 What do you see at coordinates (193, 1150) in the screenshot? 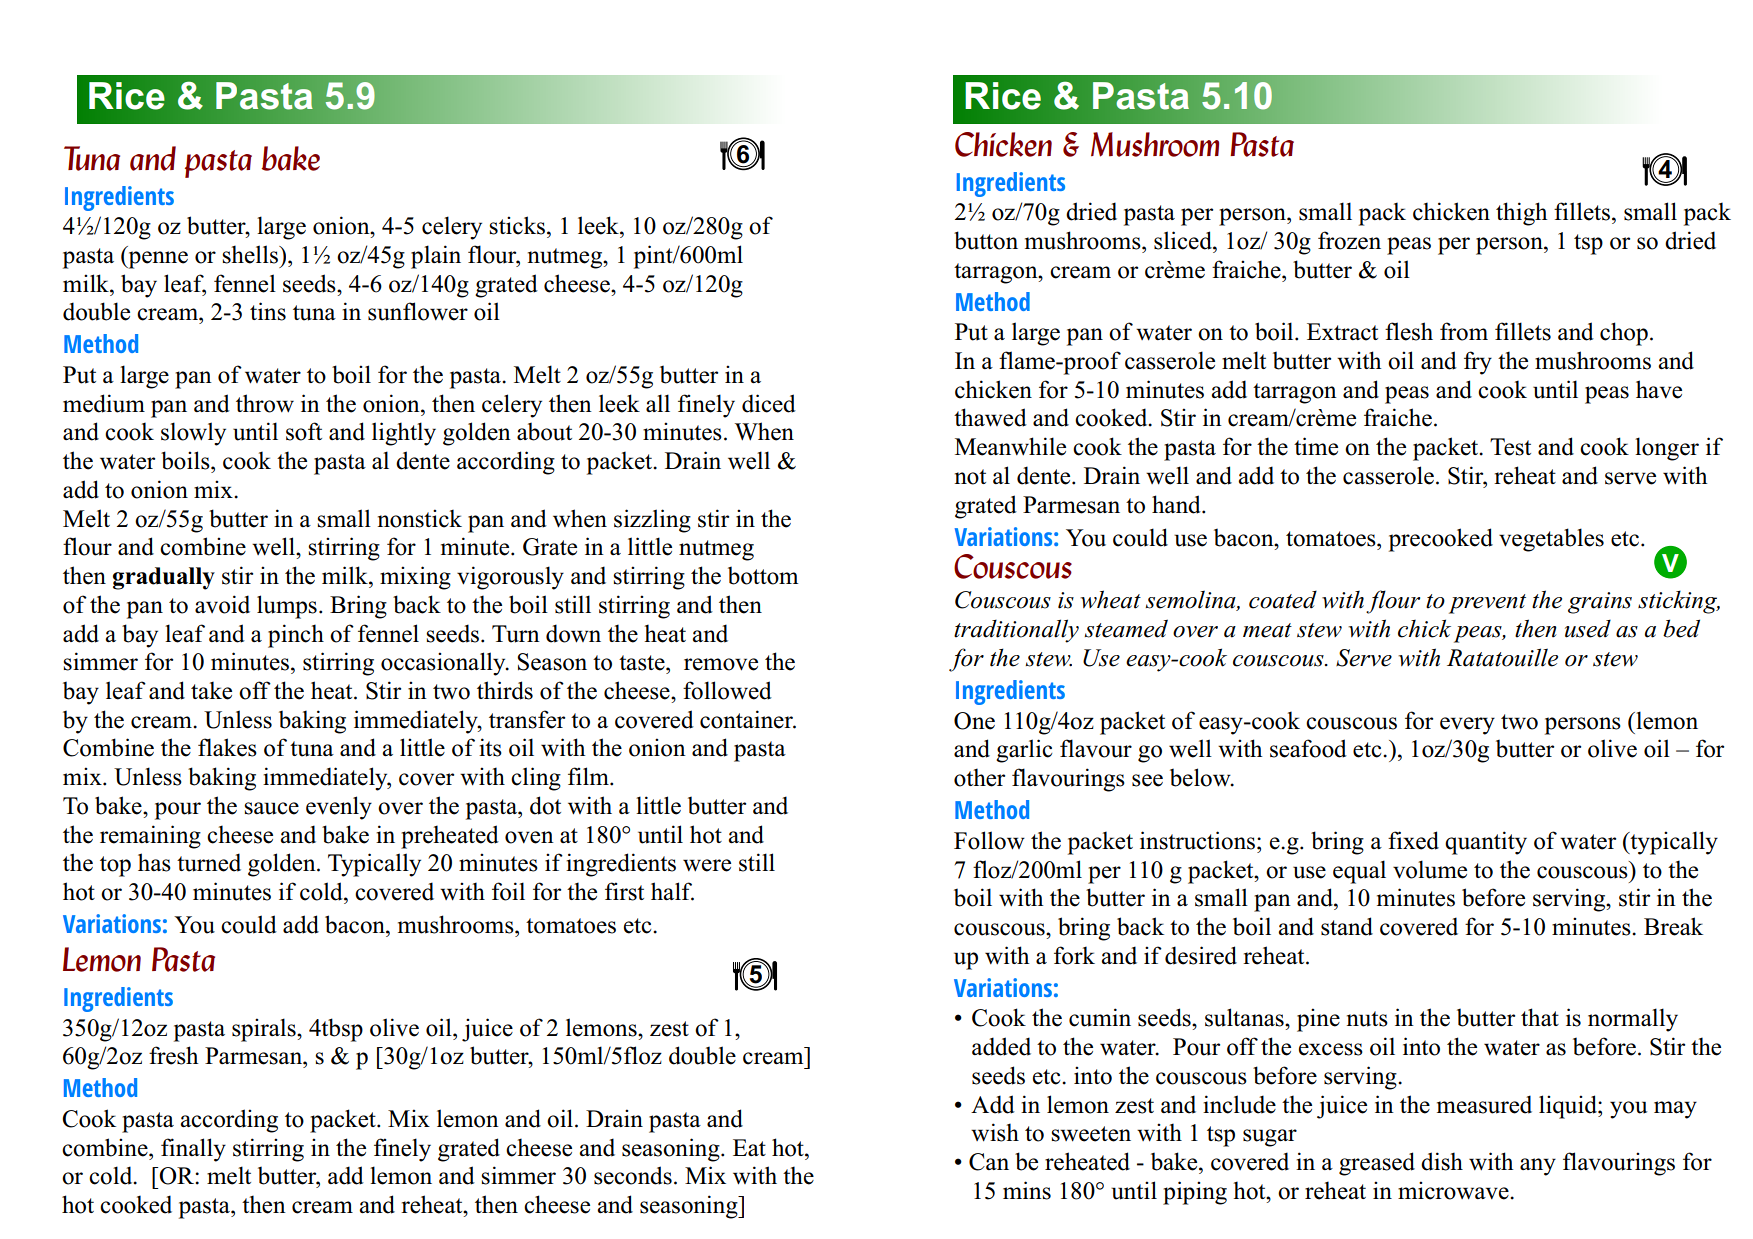
I see `finally` at bounding box center [193, 1150].
